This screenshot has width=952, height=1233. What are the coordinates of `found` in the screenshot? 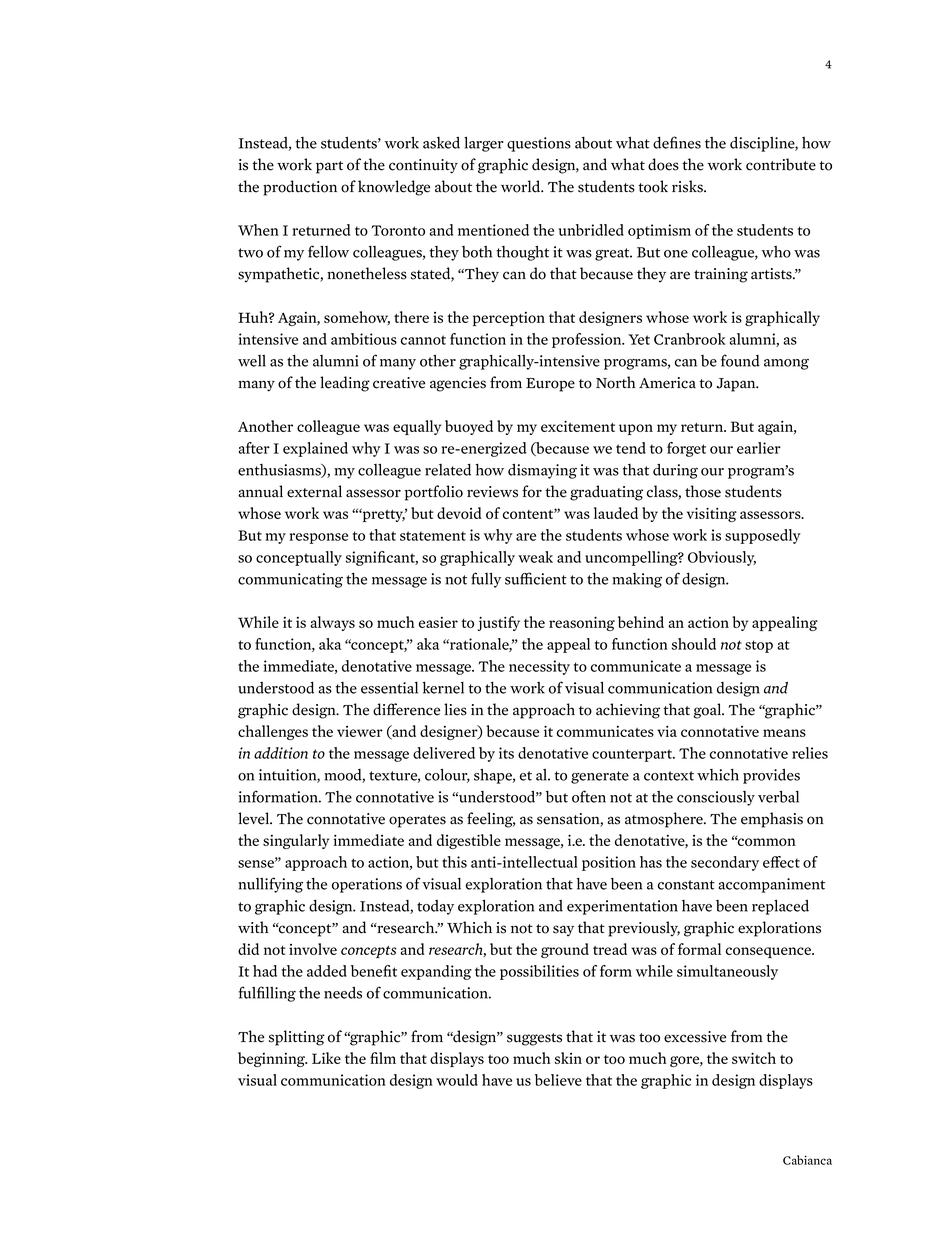 It's located at (740, 360).
